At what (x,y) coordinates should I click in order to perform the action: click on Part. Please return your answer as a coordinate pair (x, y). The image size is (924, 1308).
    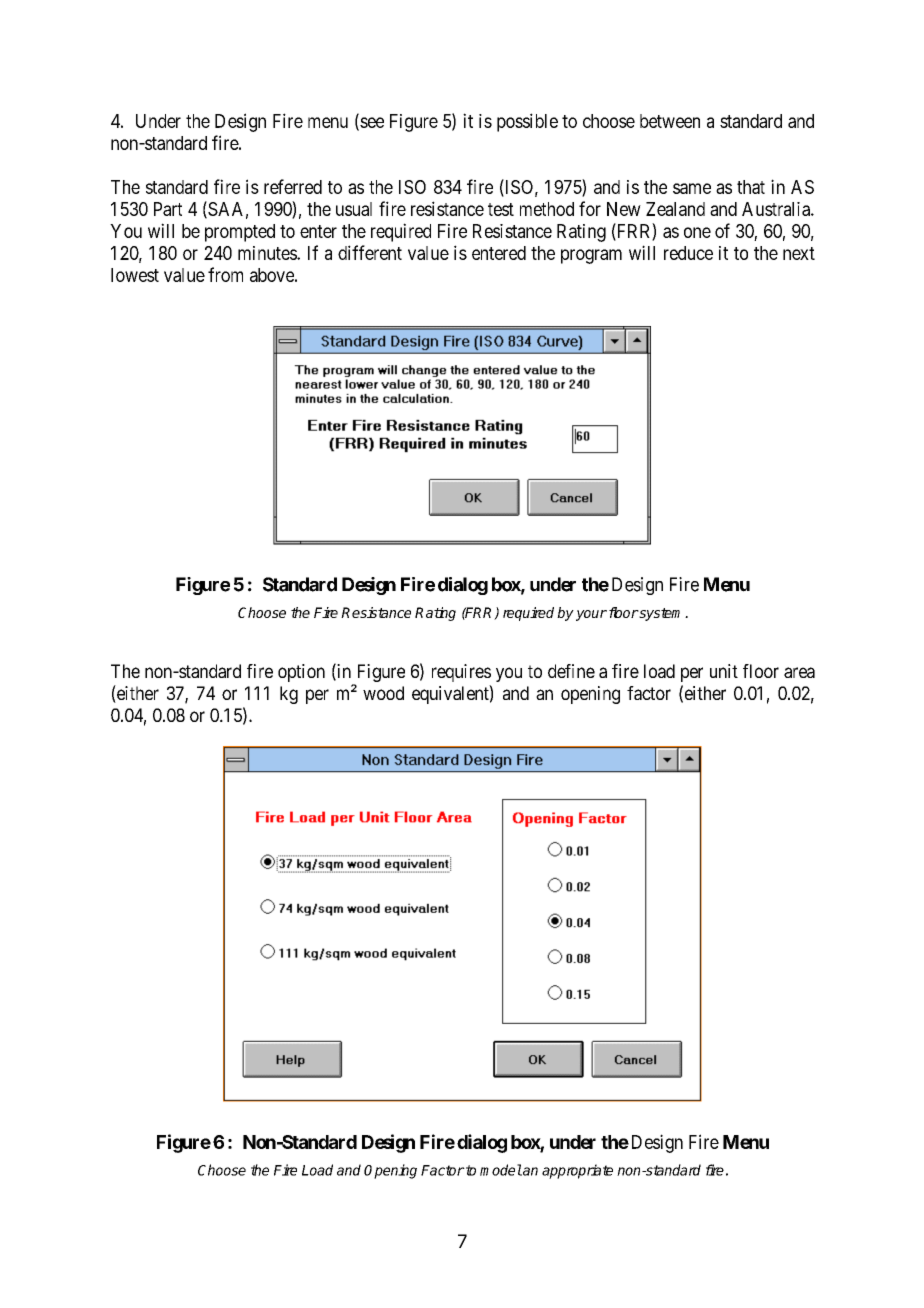
    Looking at the image, I should click on (168, 209).
